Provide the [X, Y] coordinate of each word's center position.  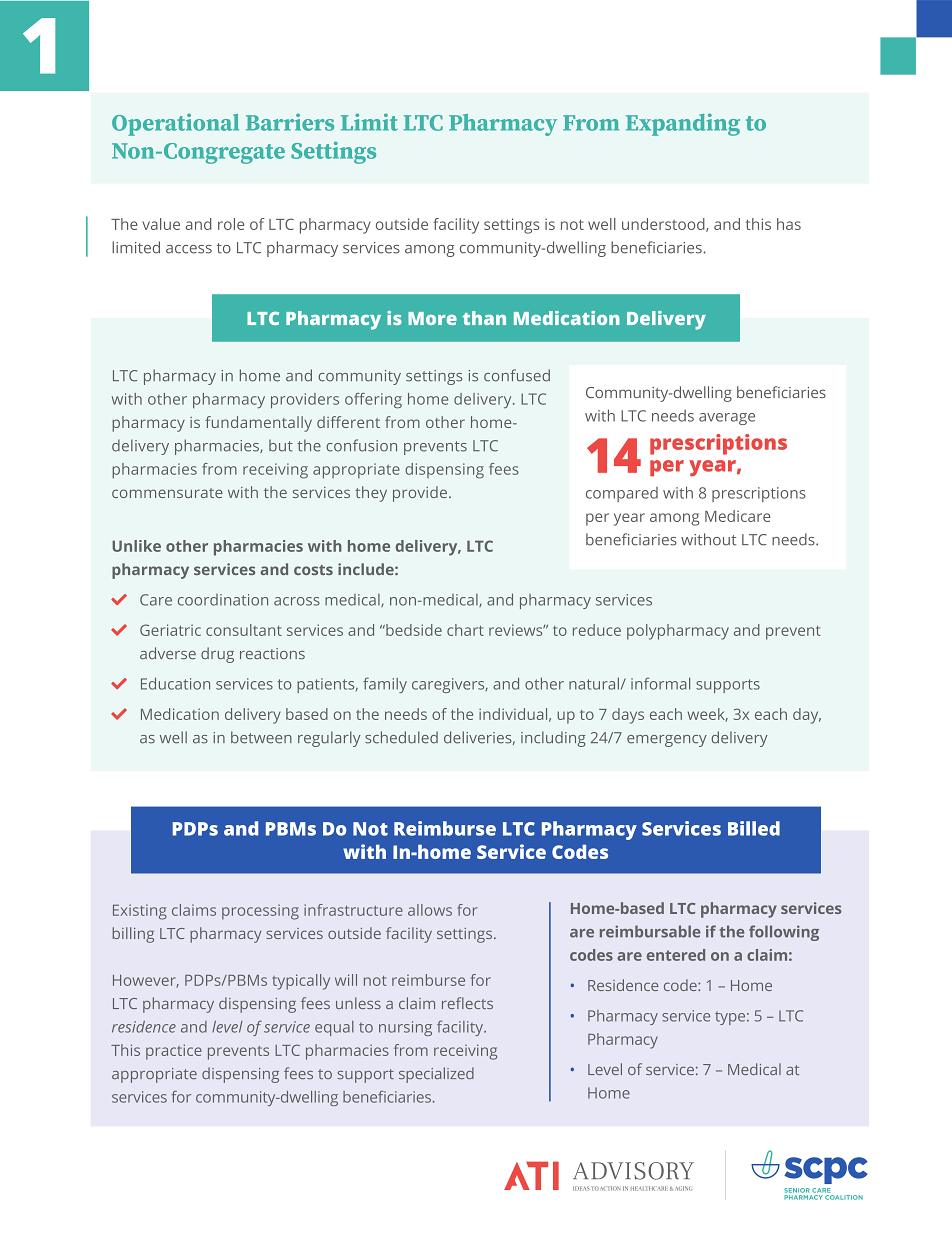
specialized [436, 1075]
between [261, 737]
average [727, 419]
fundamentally [258, 424]
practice [174, 1052]
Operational [175, 124]
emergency [667, 741]
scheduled [401, 737]
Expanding [683, 124]
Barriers [290, 122]
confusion [361, 445]
